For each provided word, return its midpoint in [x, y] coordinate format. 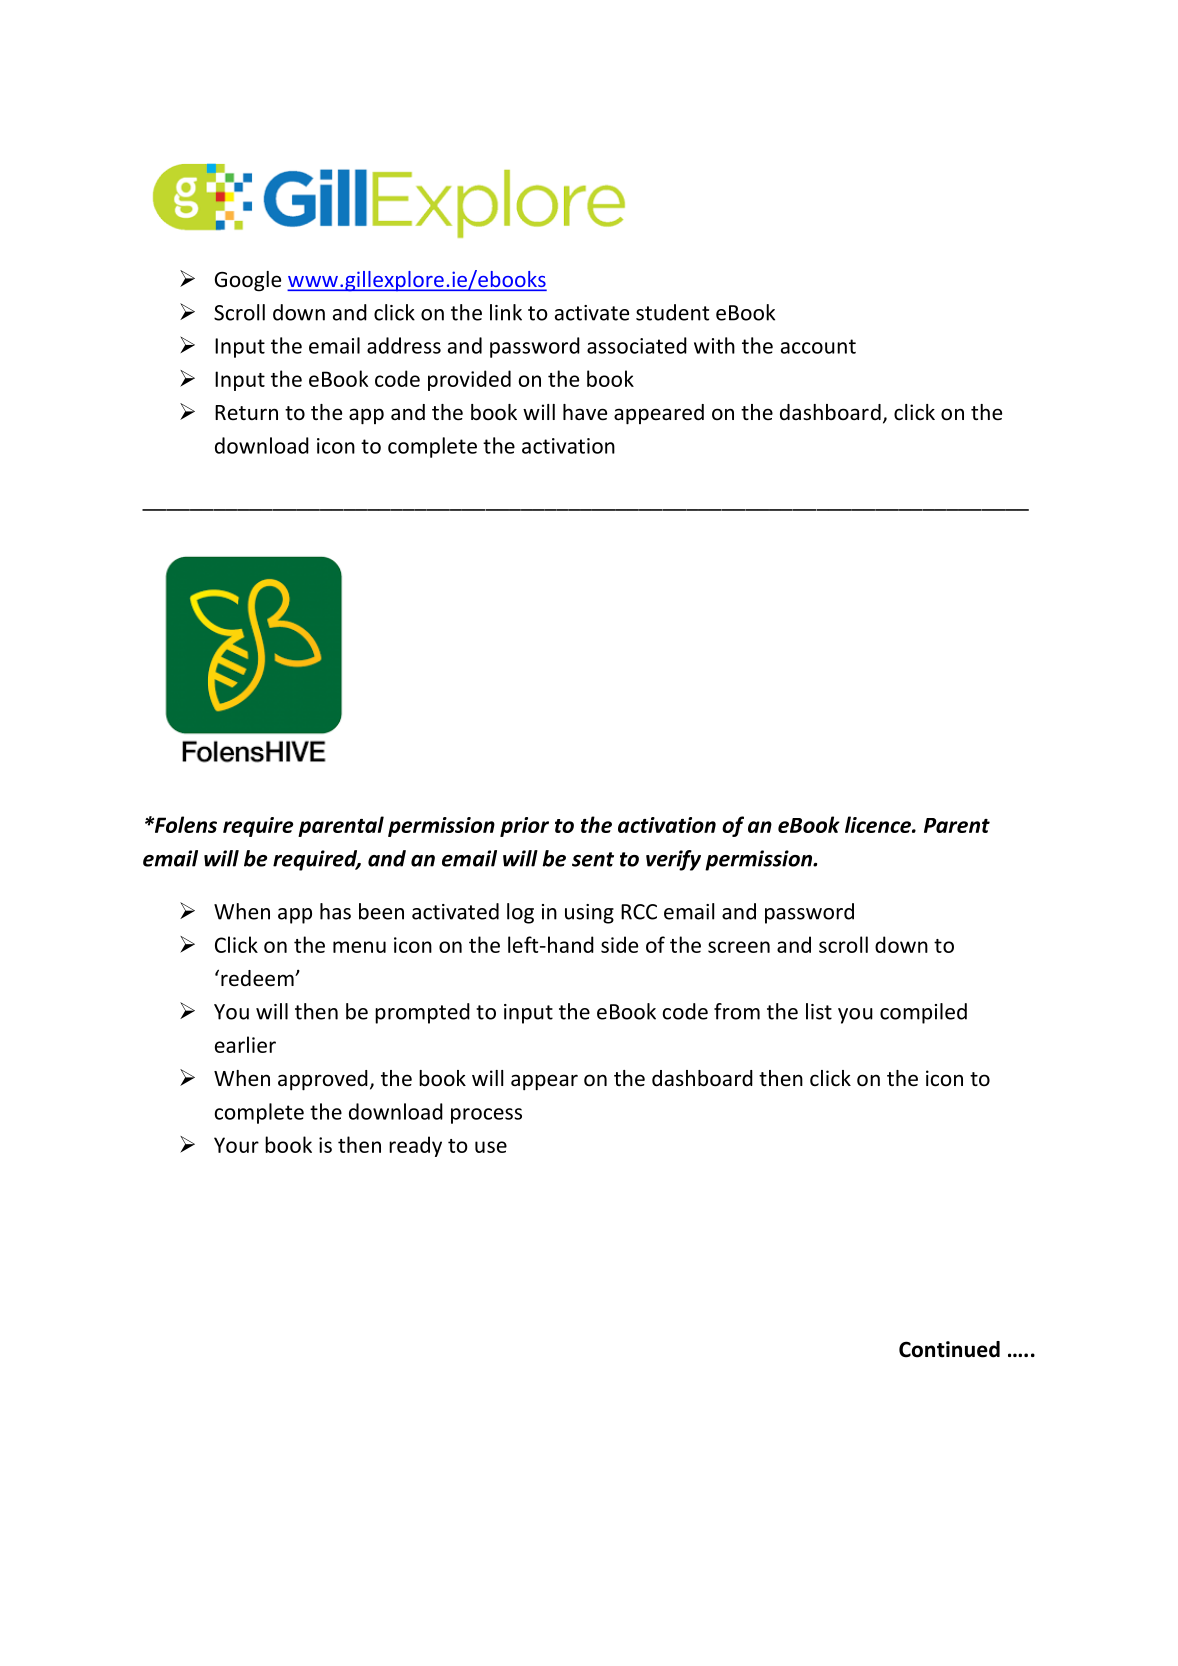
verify [673, 860]
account [818, 346]
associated [637, 345]
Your [236, 1145]
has [335, 911]
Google [248, 281]
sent [593, 859]
